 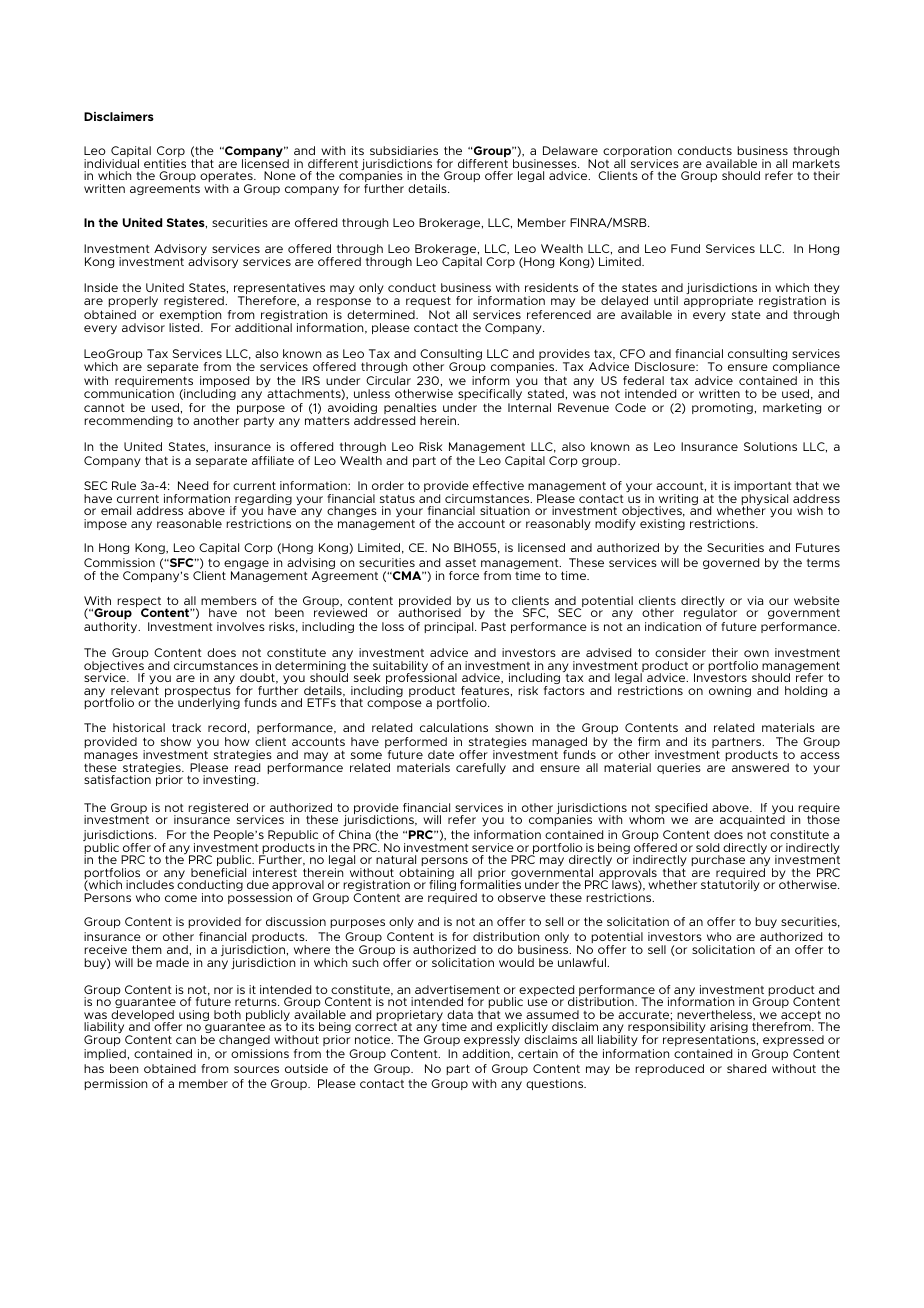 What do you see at coordinates (404, 150) in the image?
I see `subsidiaries` at bounding box center [404, 150].
